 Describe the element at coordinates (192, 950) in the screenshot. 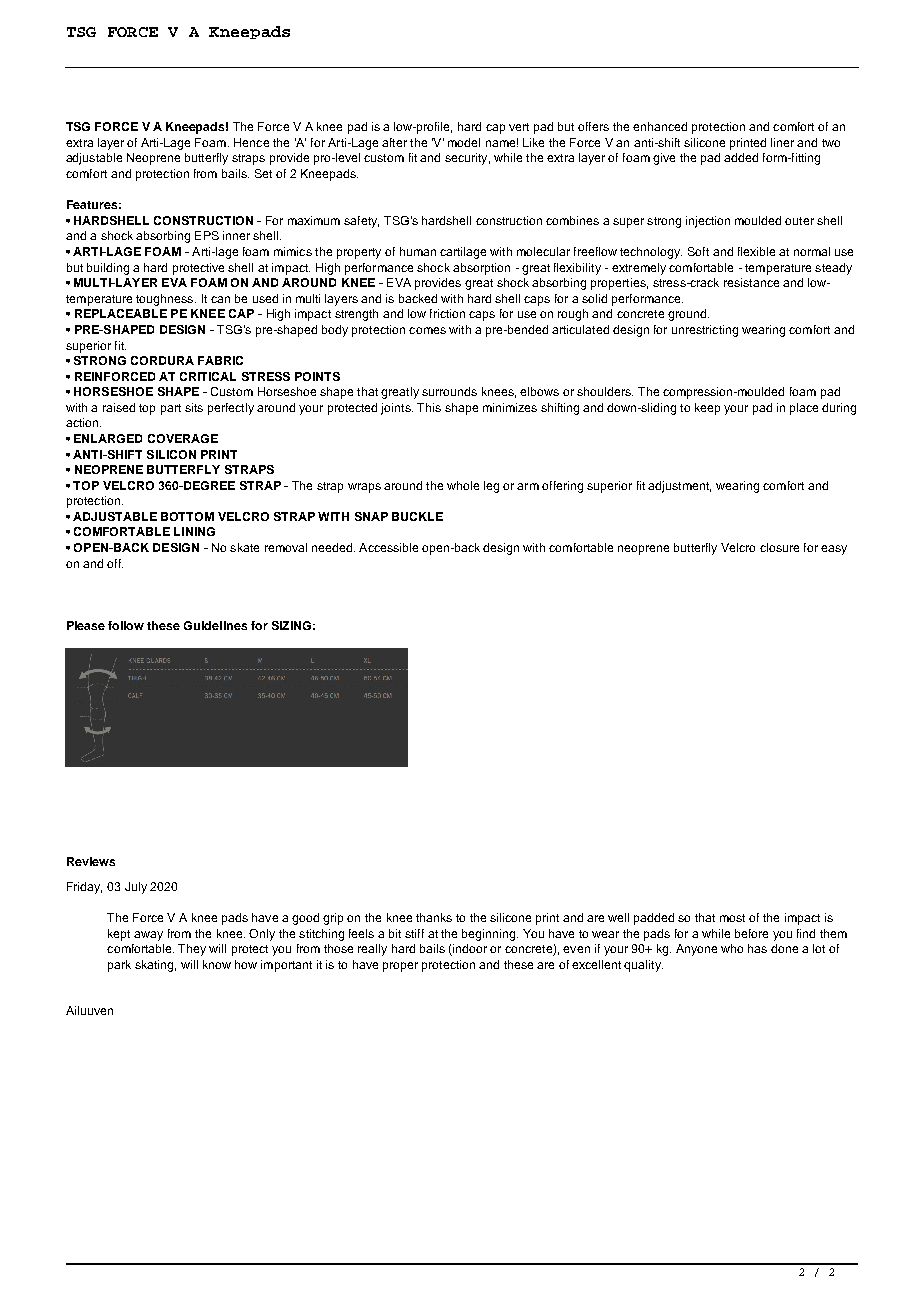

I see `They` at that location.
